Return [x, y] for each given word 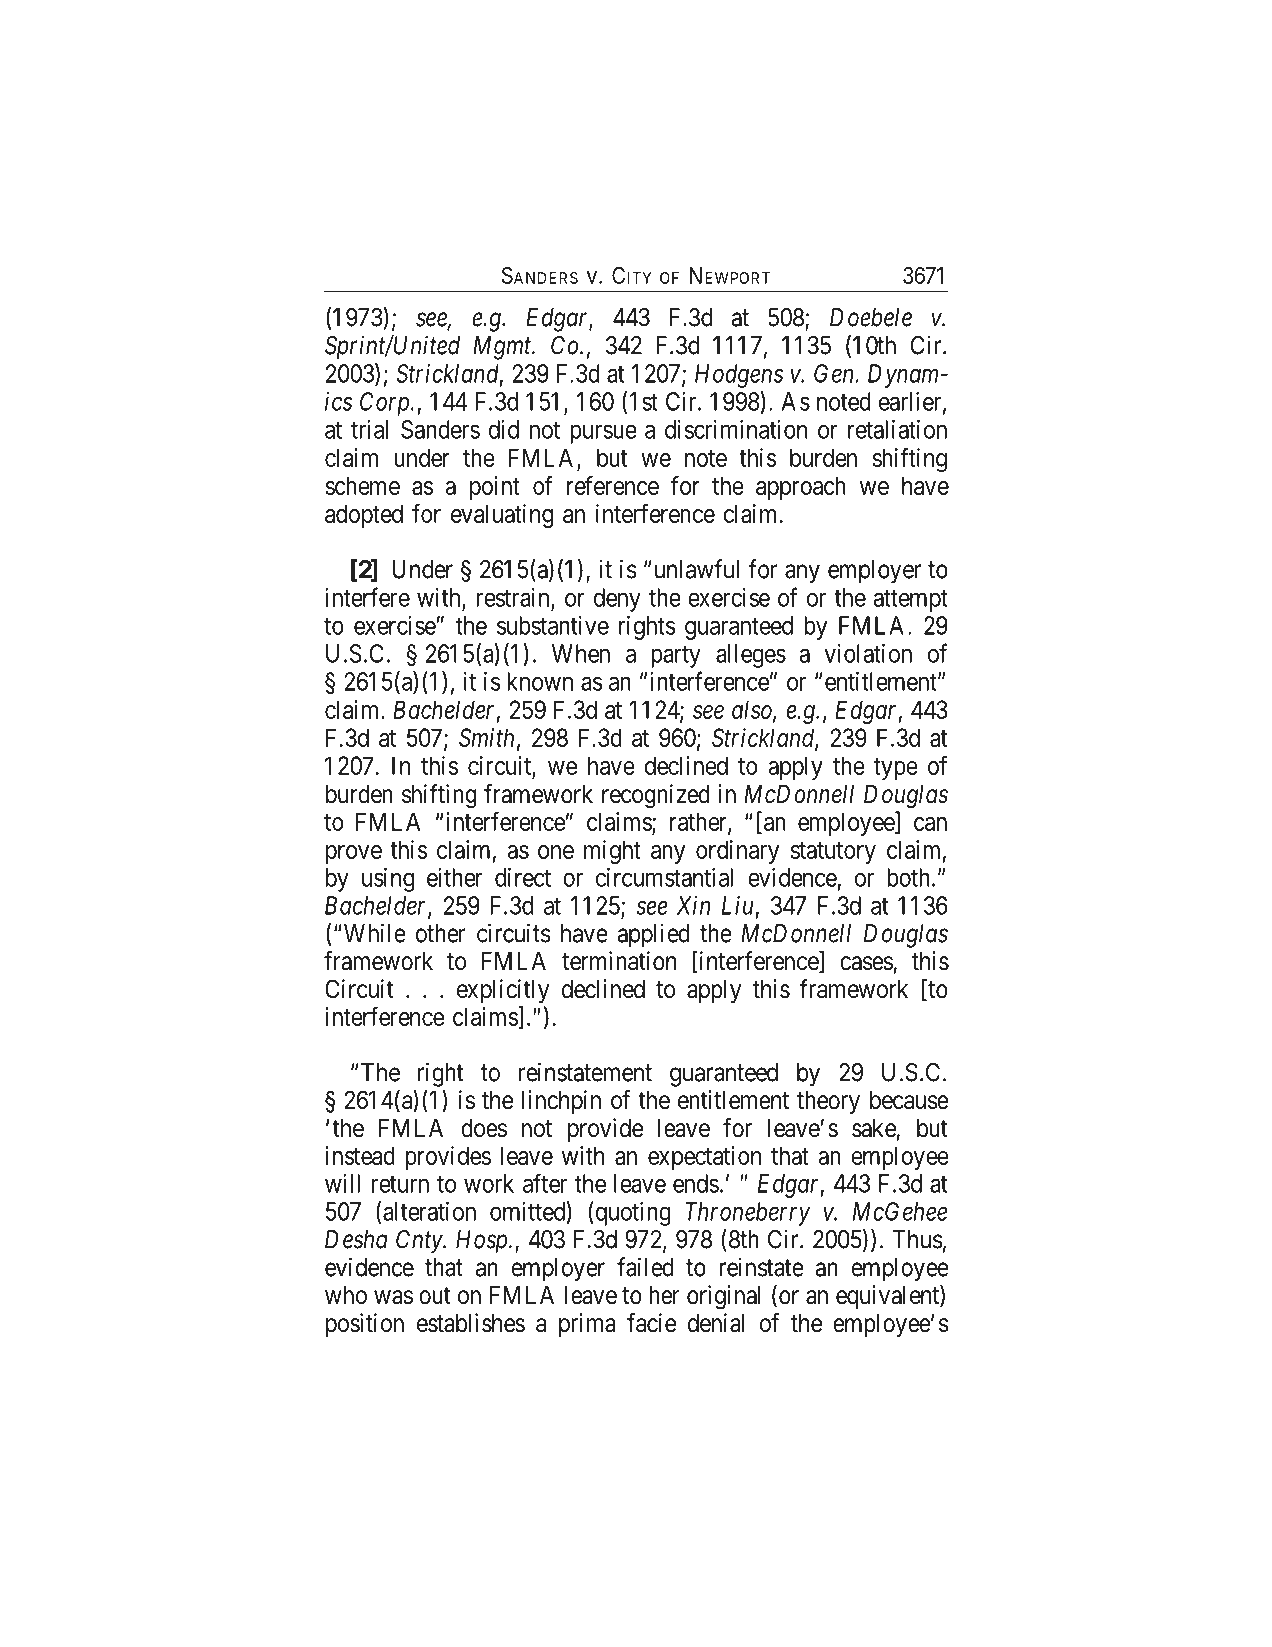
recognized [656, 796]
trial [369, 429]
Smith [486, 737]
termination [619, 961]
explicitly [503, 991]
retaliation [897, 429]
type [896, 769]
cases [866, 963]
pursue [603, 434]
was [393, 1297]
